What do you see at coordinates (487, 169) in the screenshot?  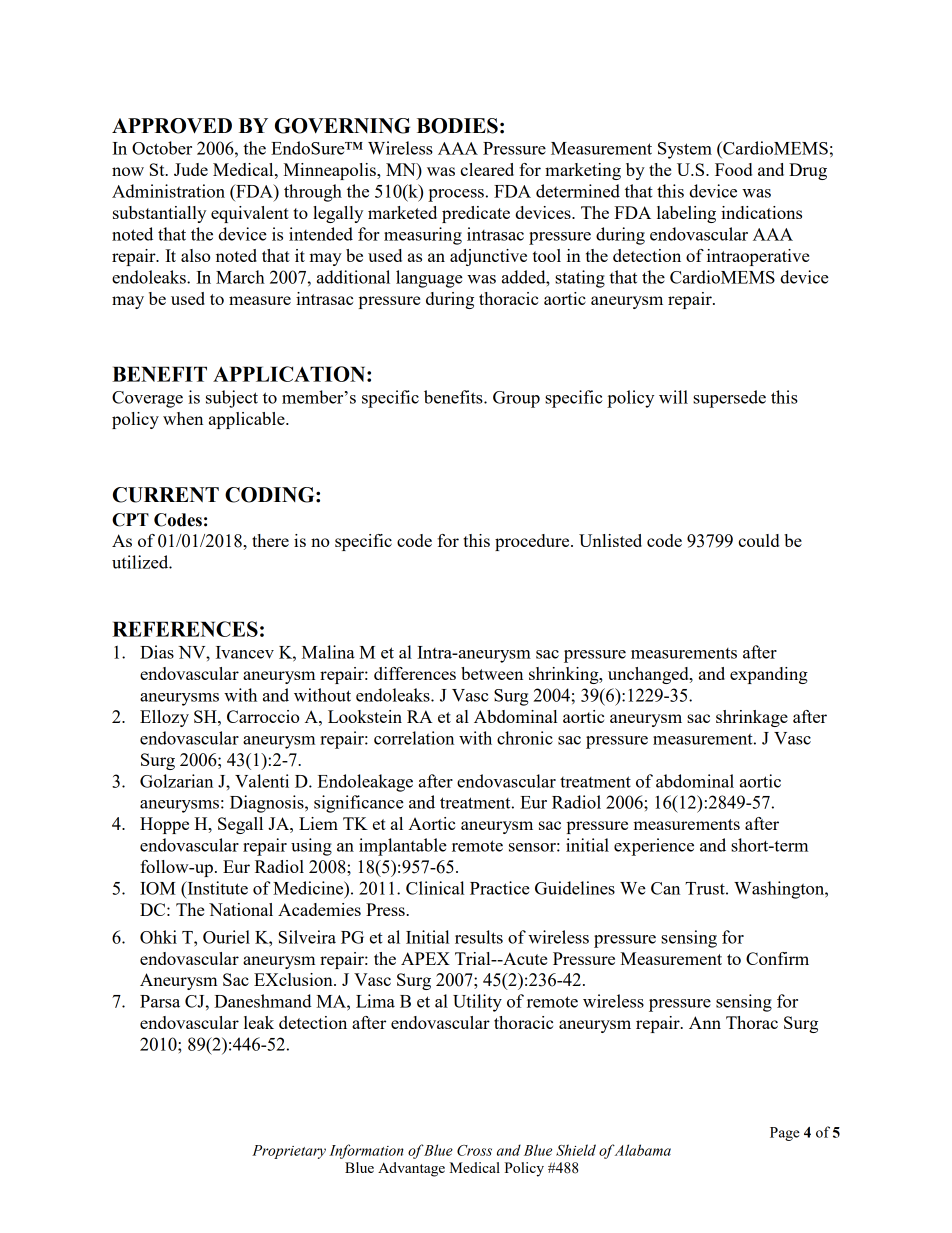 I see `cleared` at bounding box center [487, 169].
